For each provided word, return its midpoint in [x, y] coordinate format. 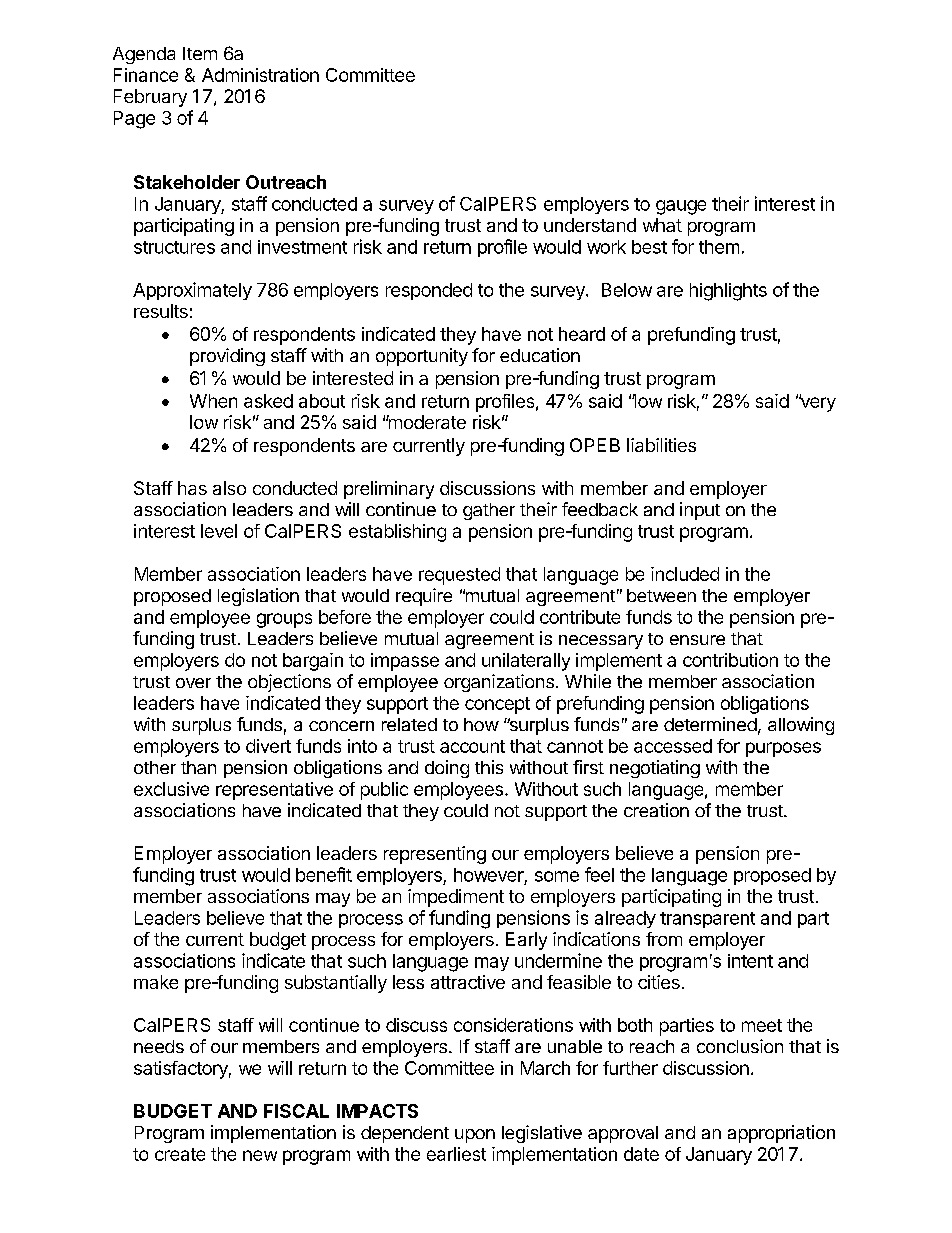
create [180, 1154]
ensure [697, 640]
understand [590, 225]
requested [459, 576]
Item [200, 53]
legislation [258, 597]
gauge [681, 207]
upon [475, 1136]
